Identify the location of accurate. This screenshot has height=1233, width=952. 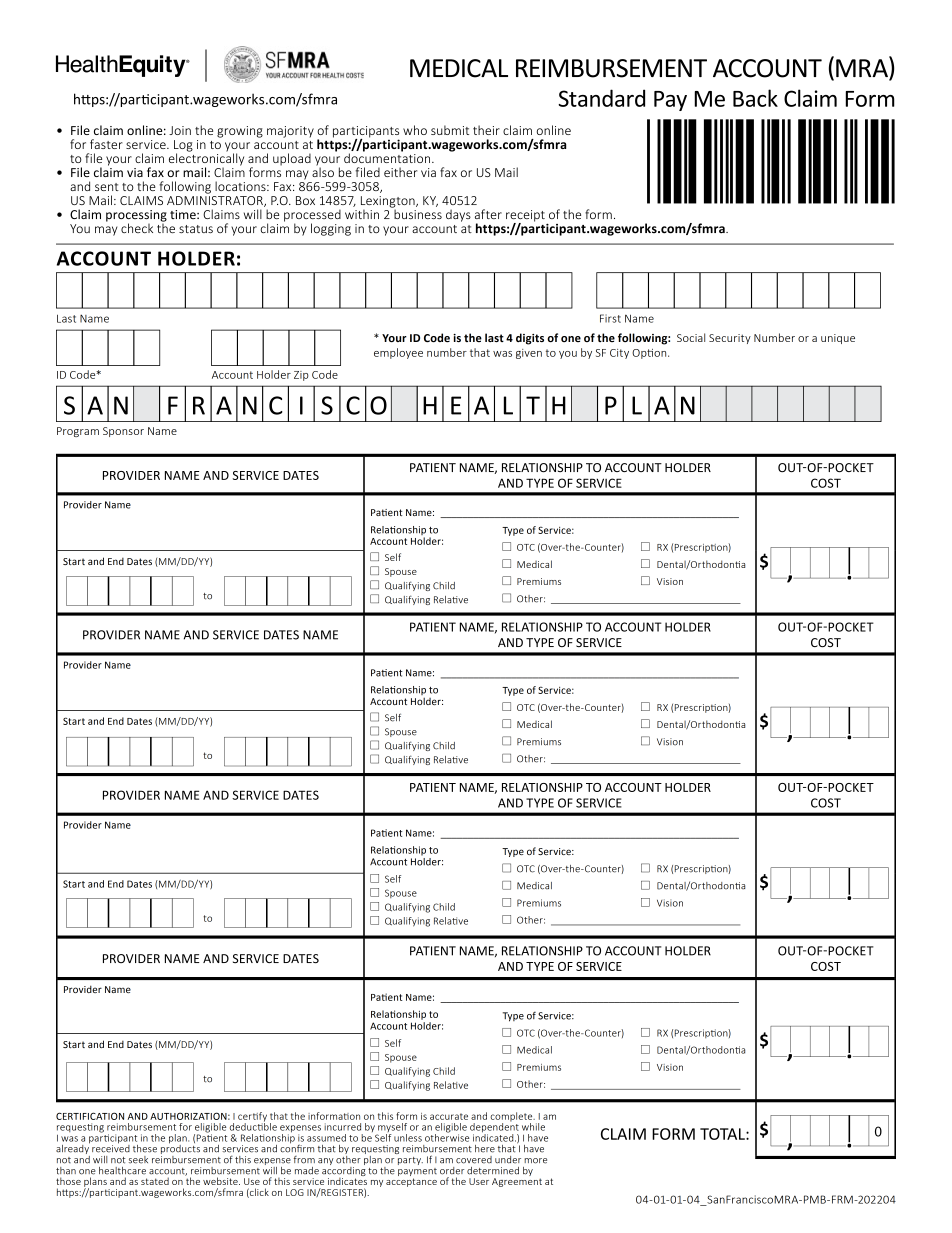
(449, 1116).
